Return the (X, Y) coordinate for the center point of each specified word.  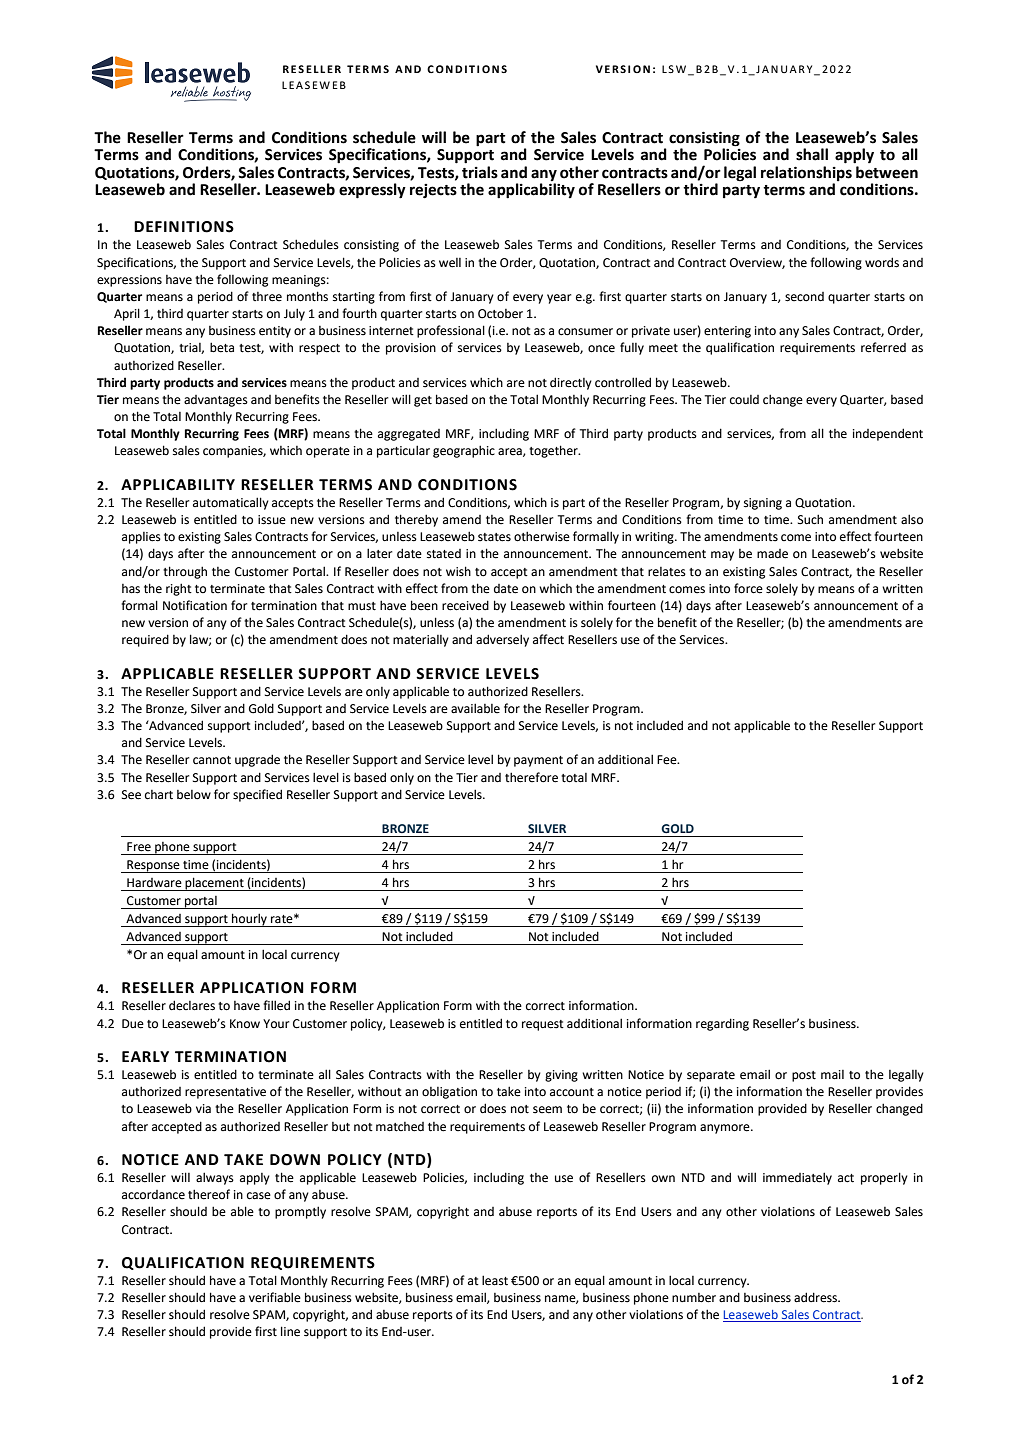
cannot (212, 760)
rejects (433, 191)
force (748, 588)
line (290, 1331)
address (816, 1297)
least (495, 1280)
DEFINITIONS (184, 227)
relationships (806, 172)
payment (538, 761)
